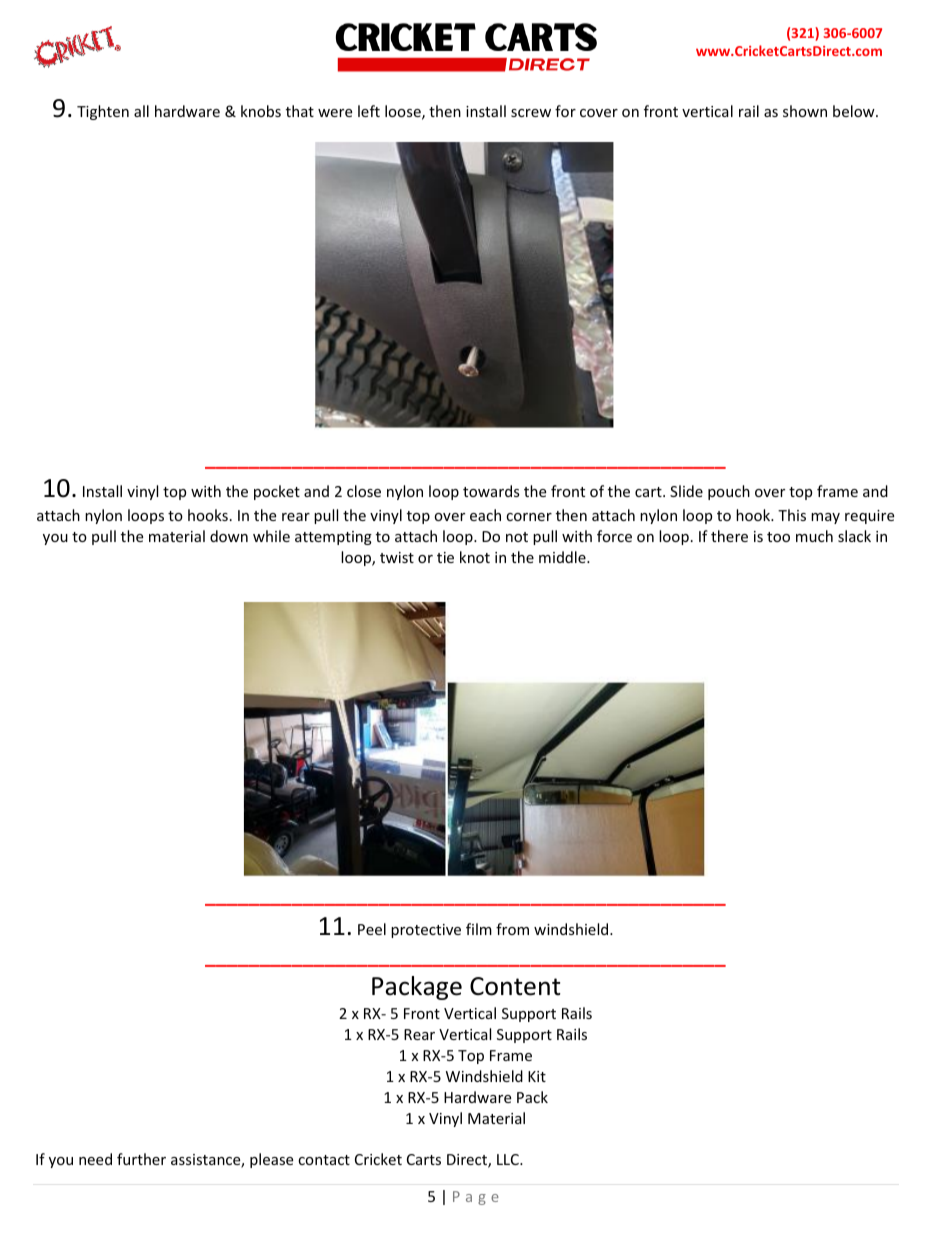 This image has height=1233, width=952. Describe the element at coordinates (479, 929) in the image. I see `film` at that location.
